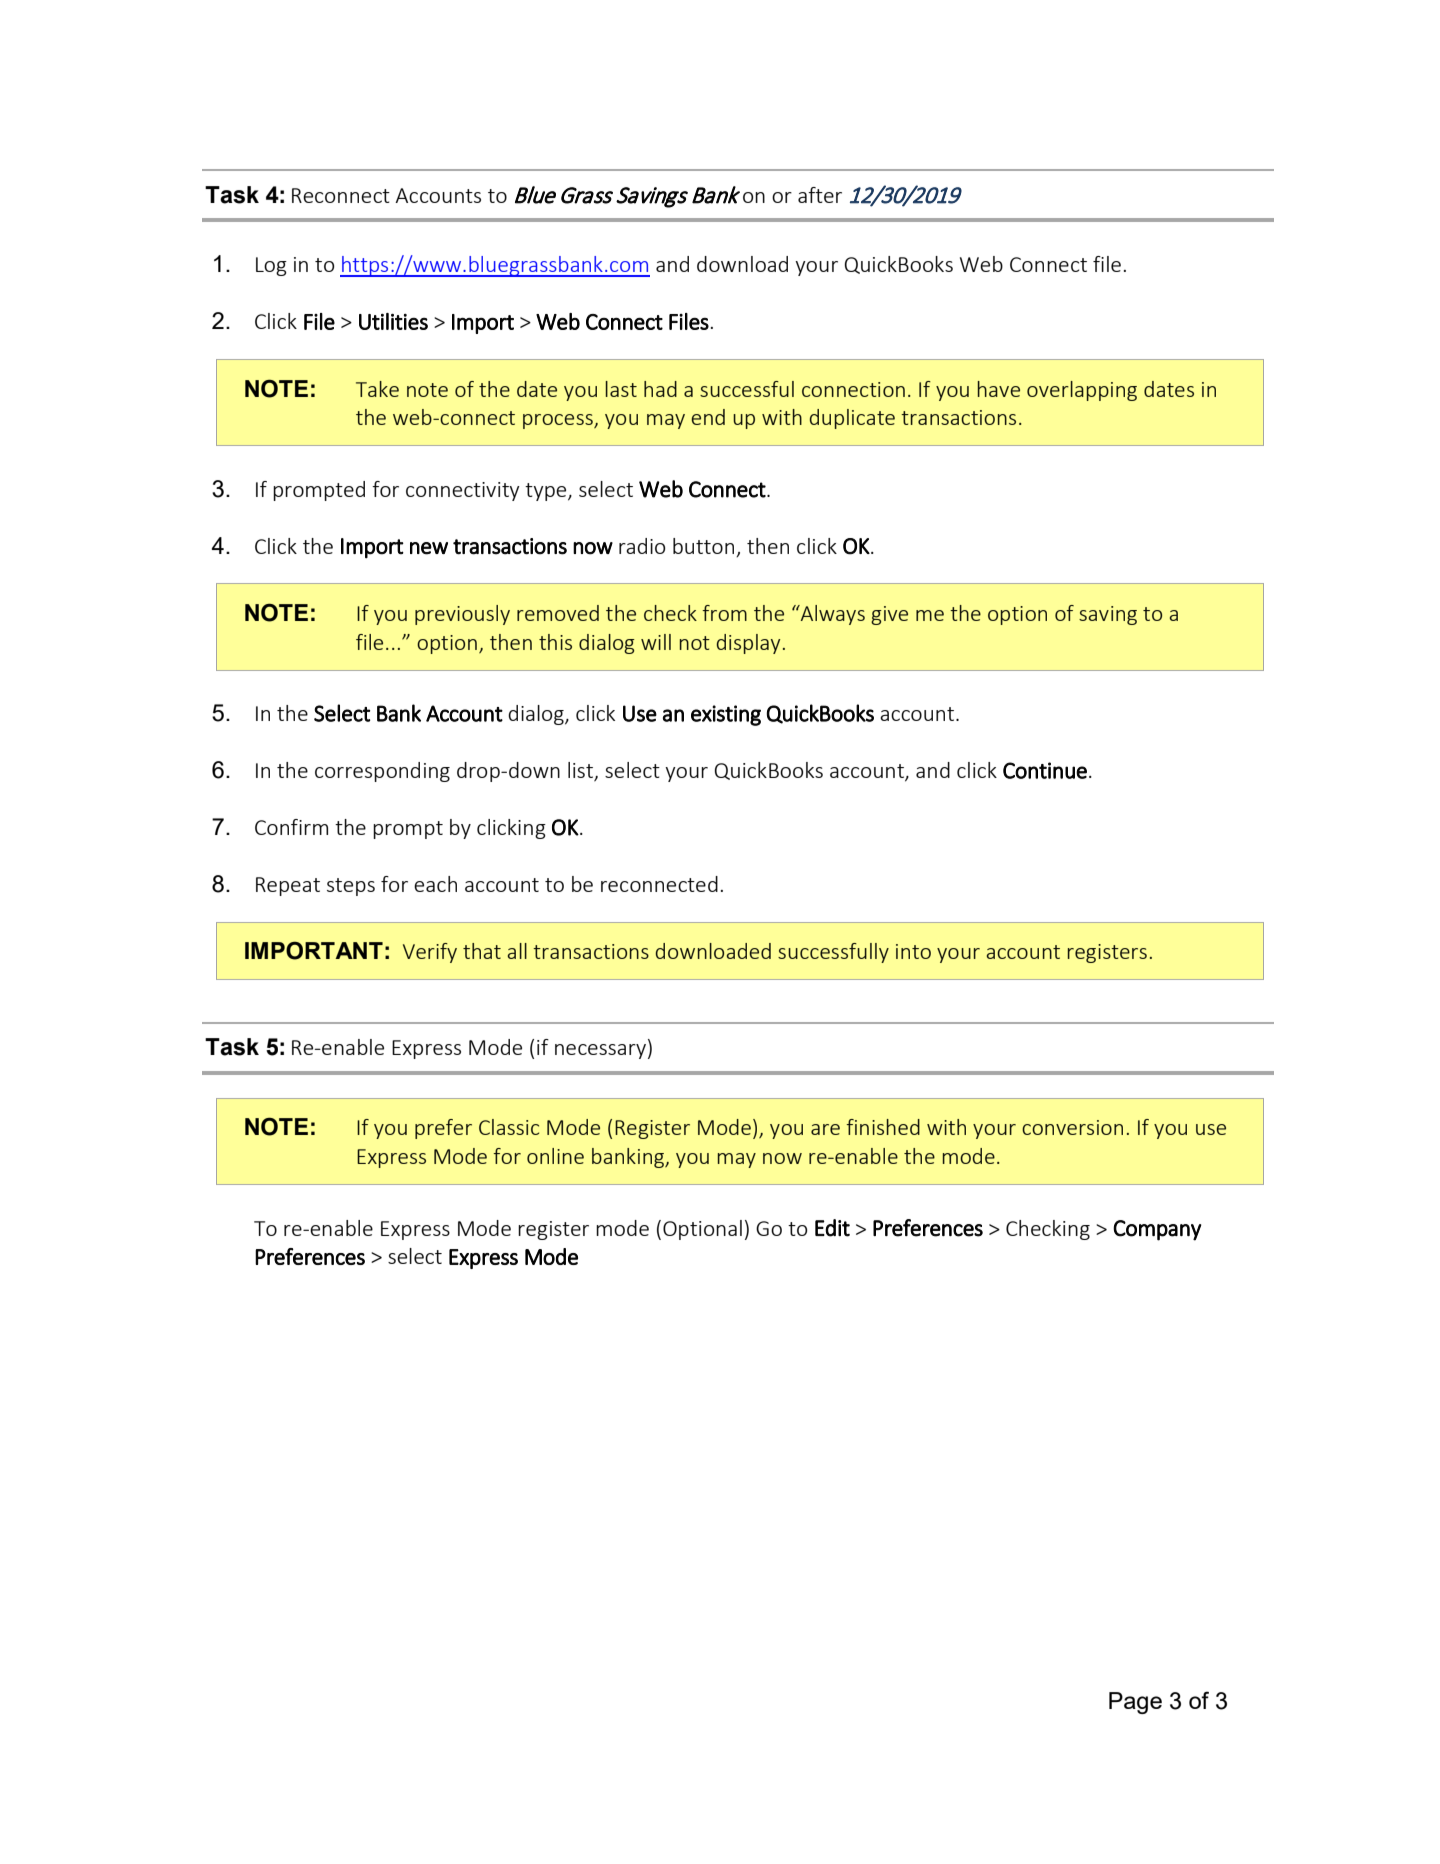 This image has height=1864, width=1440. Describe the element at coordinates (602, 1051) in the image. I see `necessary` at that location.
